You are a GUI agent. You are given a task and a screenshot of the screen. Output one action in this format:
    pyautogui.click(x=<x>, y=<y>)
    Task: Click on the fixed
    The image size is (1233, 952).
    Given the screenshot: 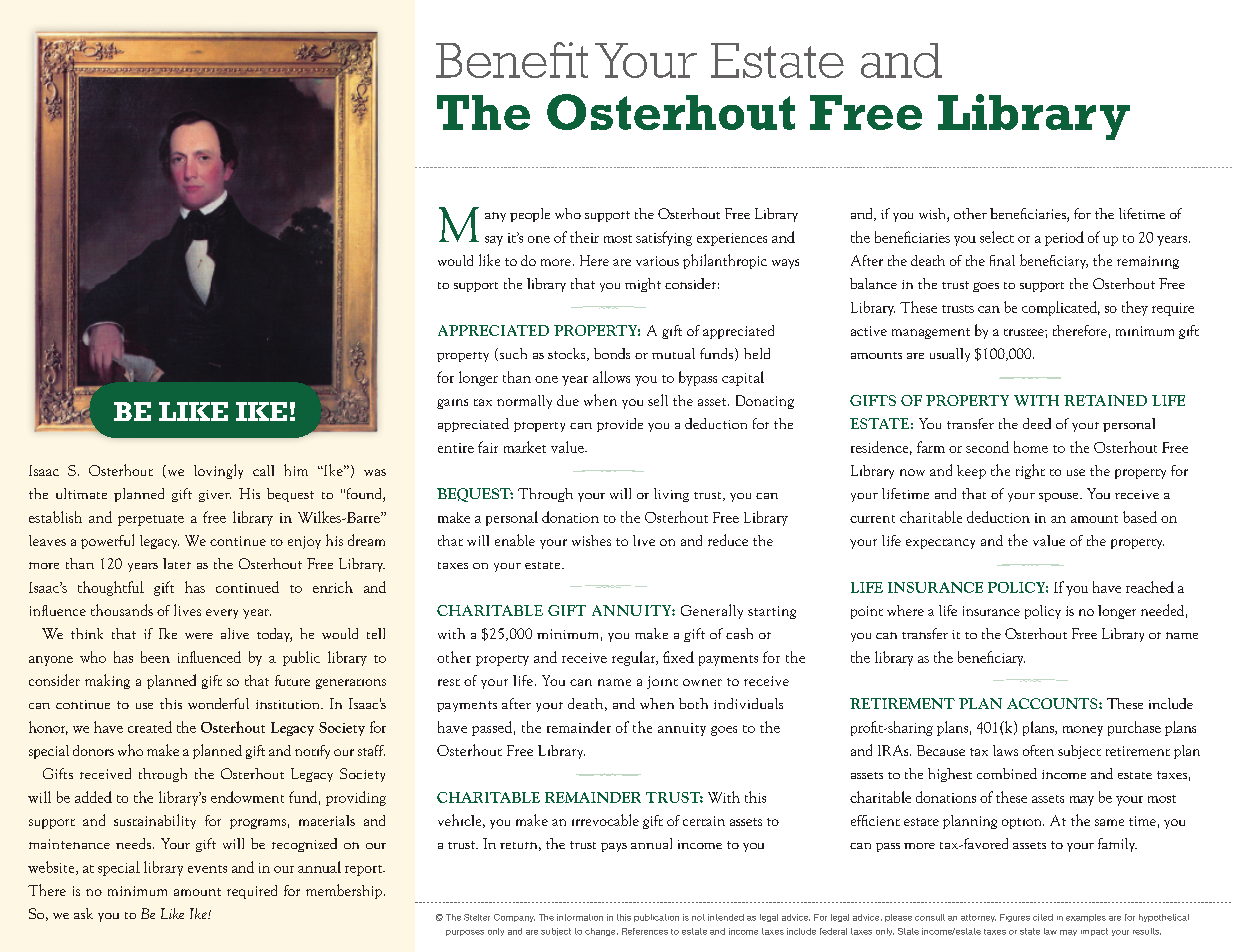 What is the action you would take?
    pyautogui.click(x=678, y=657)
